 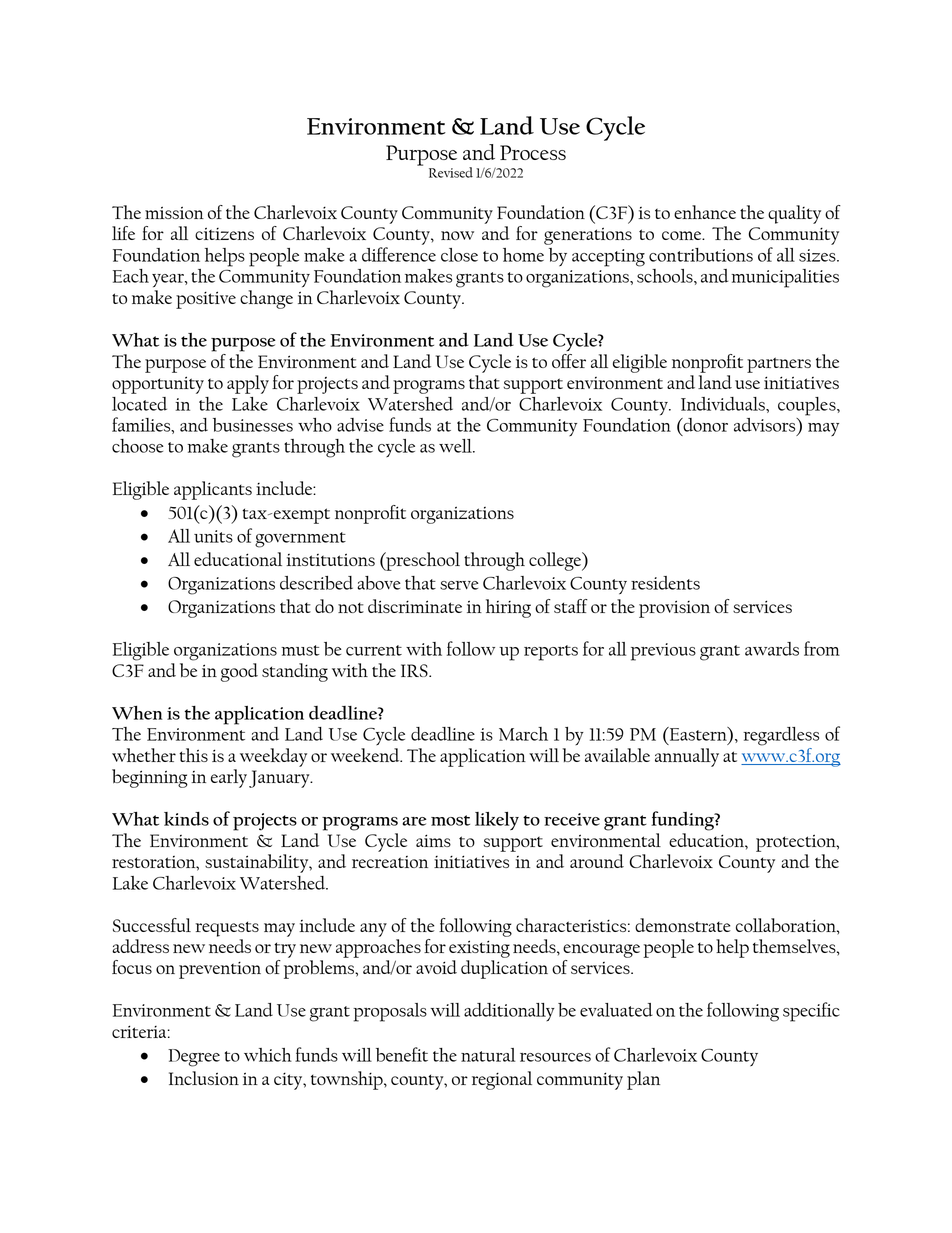 I want to click on annually, so click(x=687, y=757).
